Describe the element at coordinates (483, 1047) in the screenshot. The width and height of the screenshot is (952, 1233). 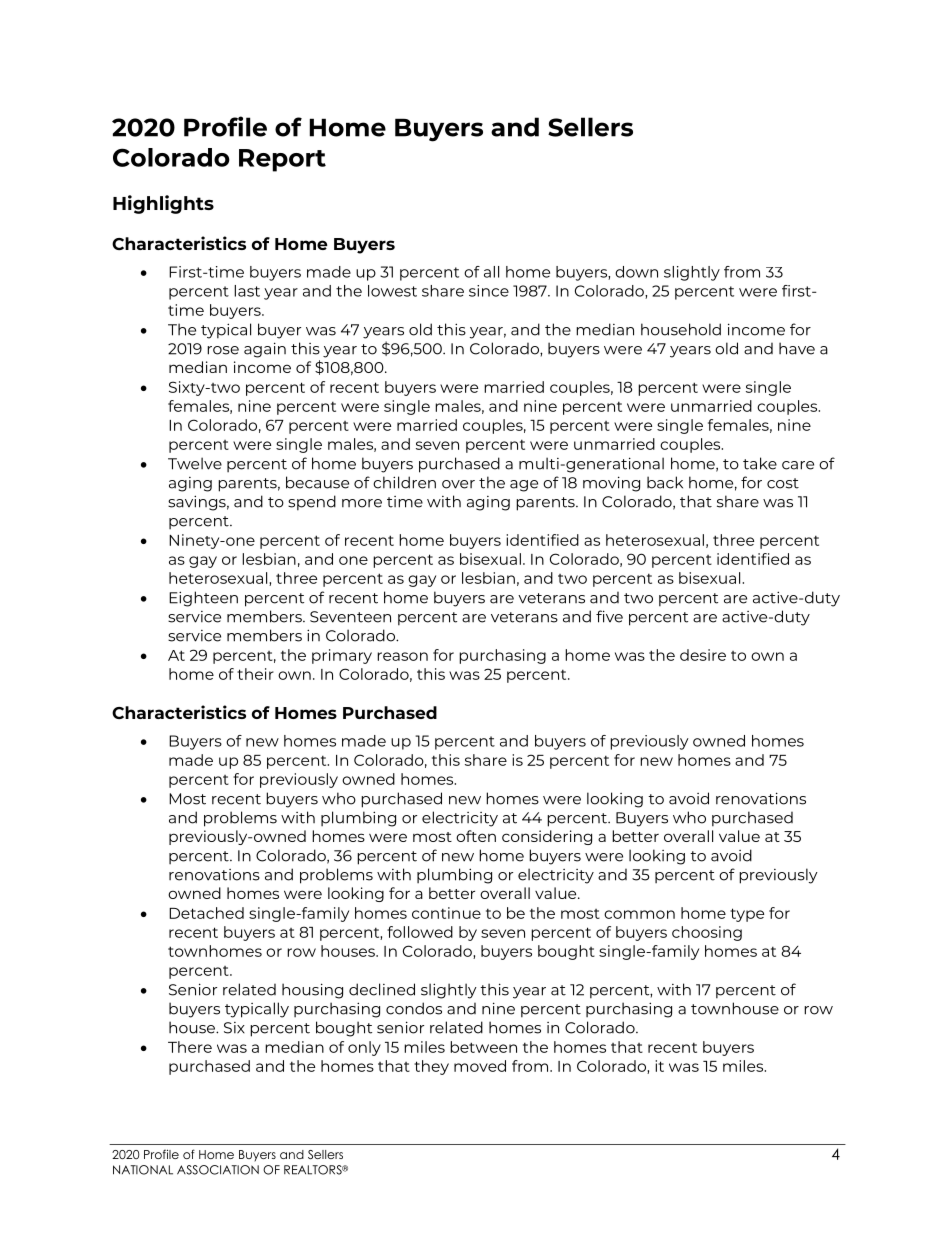
I see `between` at that location.
